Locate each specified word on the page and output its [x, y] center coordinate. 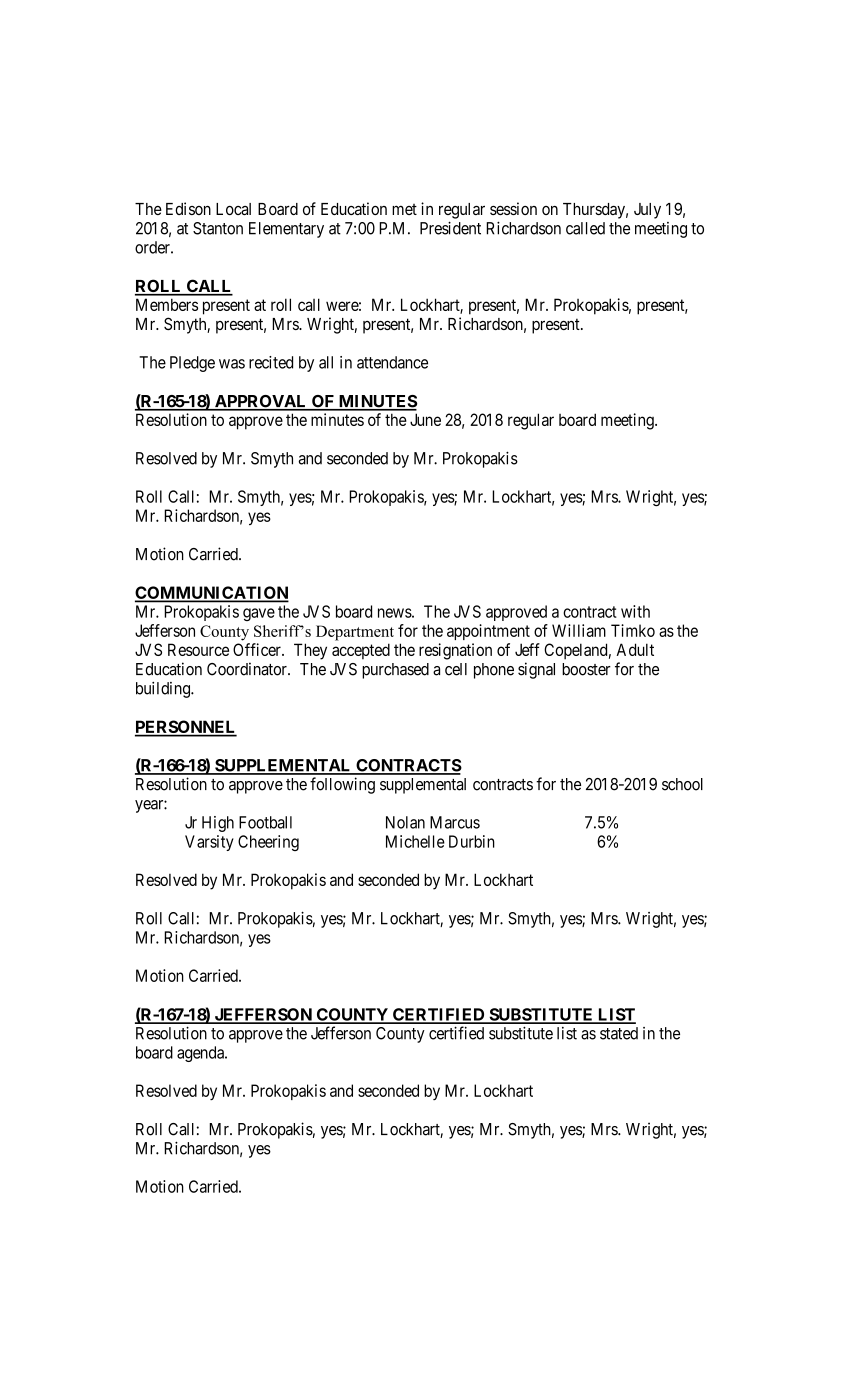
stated [619, 1033]
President [450, 228]
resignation [455, 651]
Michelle [415, 841]
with [635, 611]
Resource [198, 649]
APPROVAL [260, 402]
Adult [635, 649]
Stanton [218, 228]
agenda [201, 1054]
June [425, 419]
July [647, 211]
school [682, 784]
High [218, 824]
